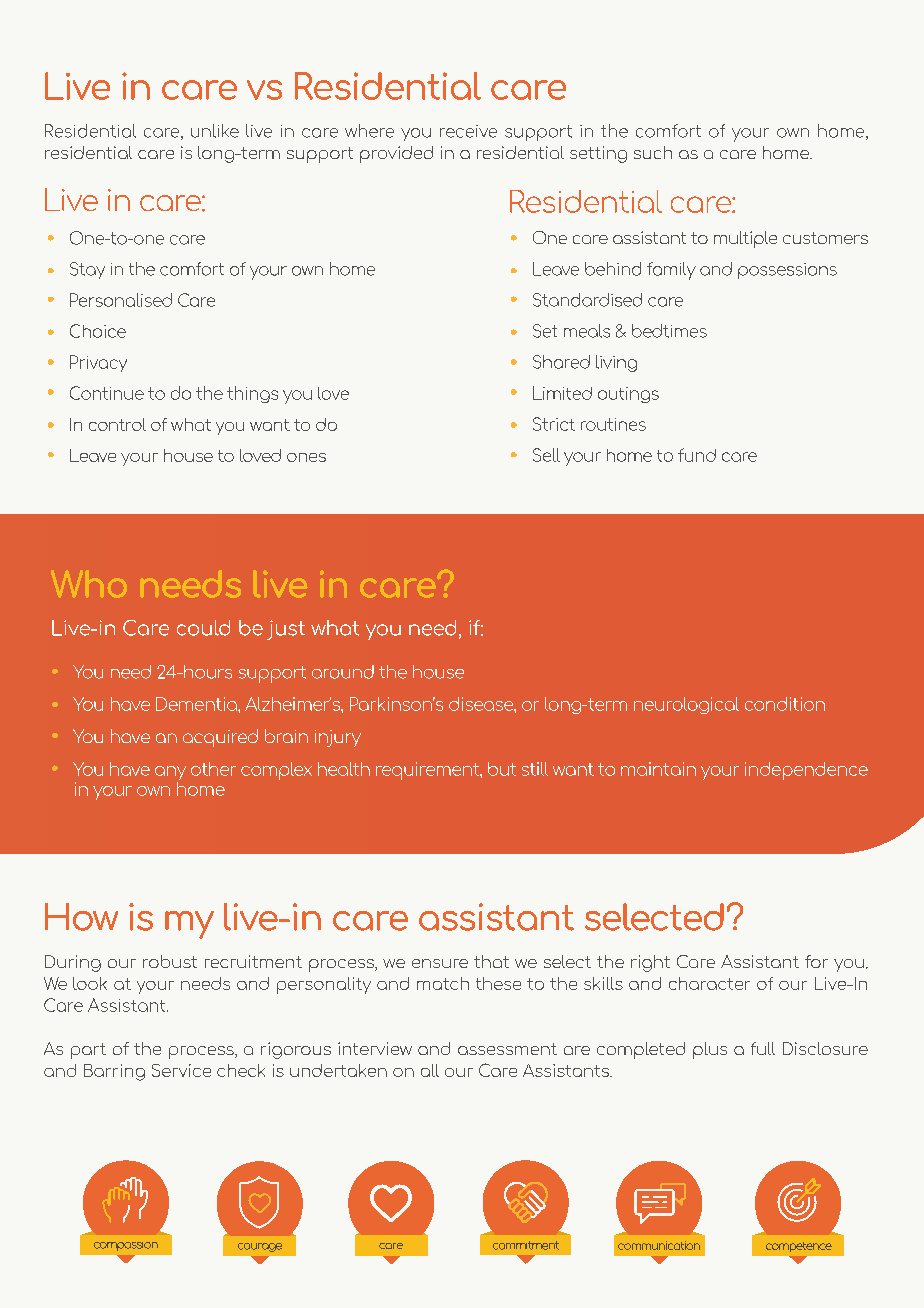  Describe the element at coordinates (468, 131) in the screenshot. I see `receive` at that location.
